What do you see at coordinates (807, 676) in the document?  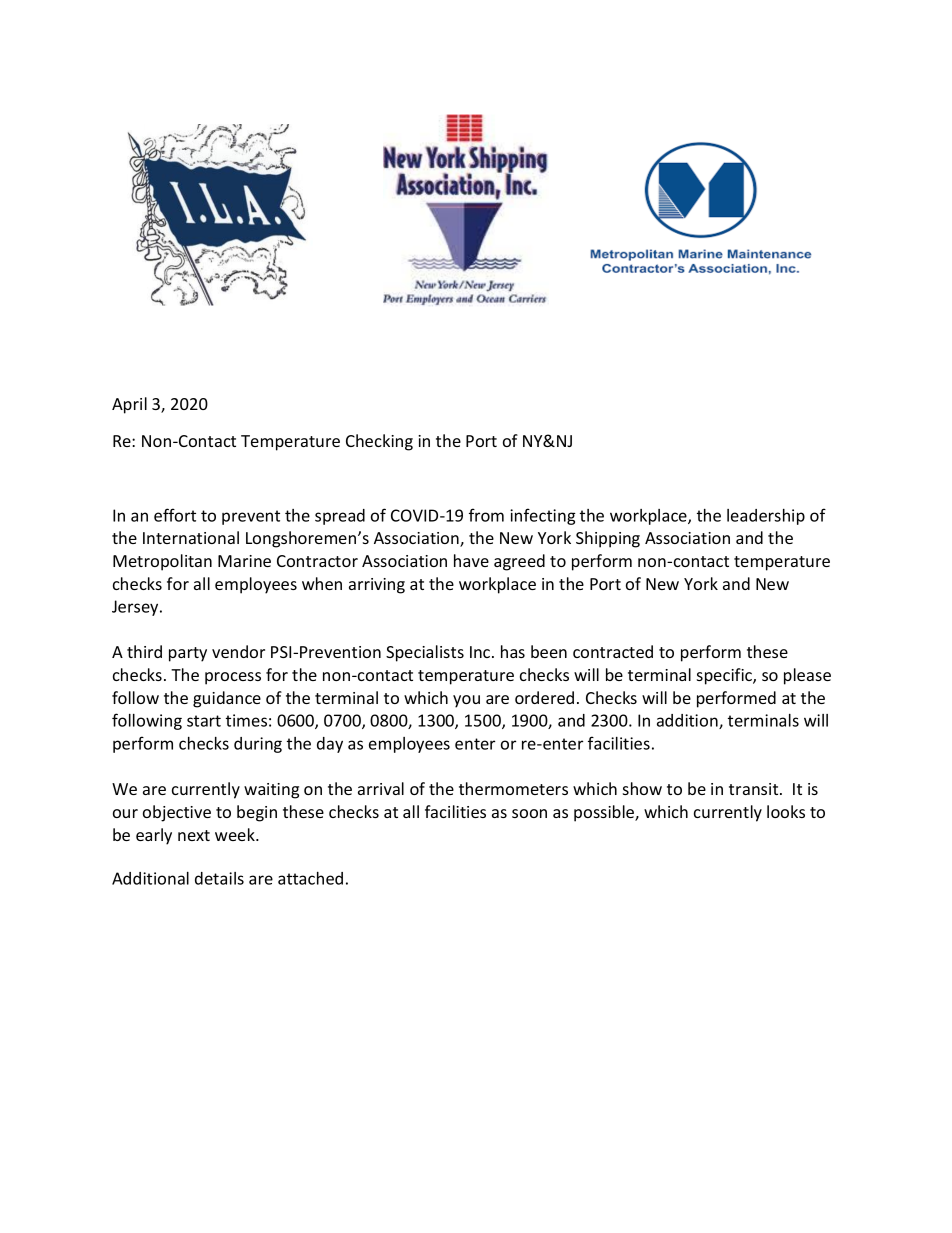 I see `please` at bounding box center [807, 676].
